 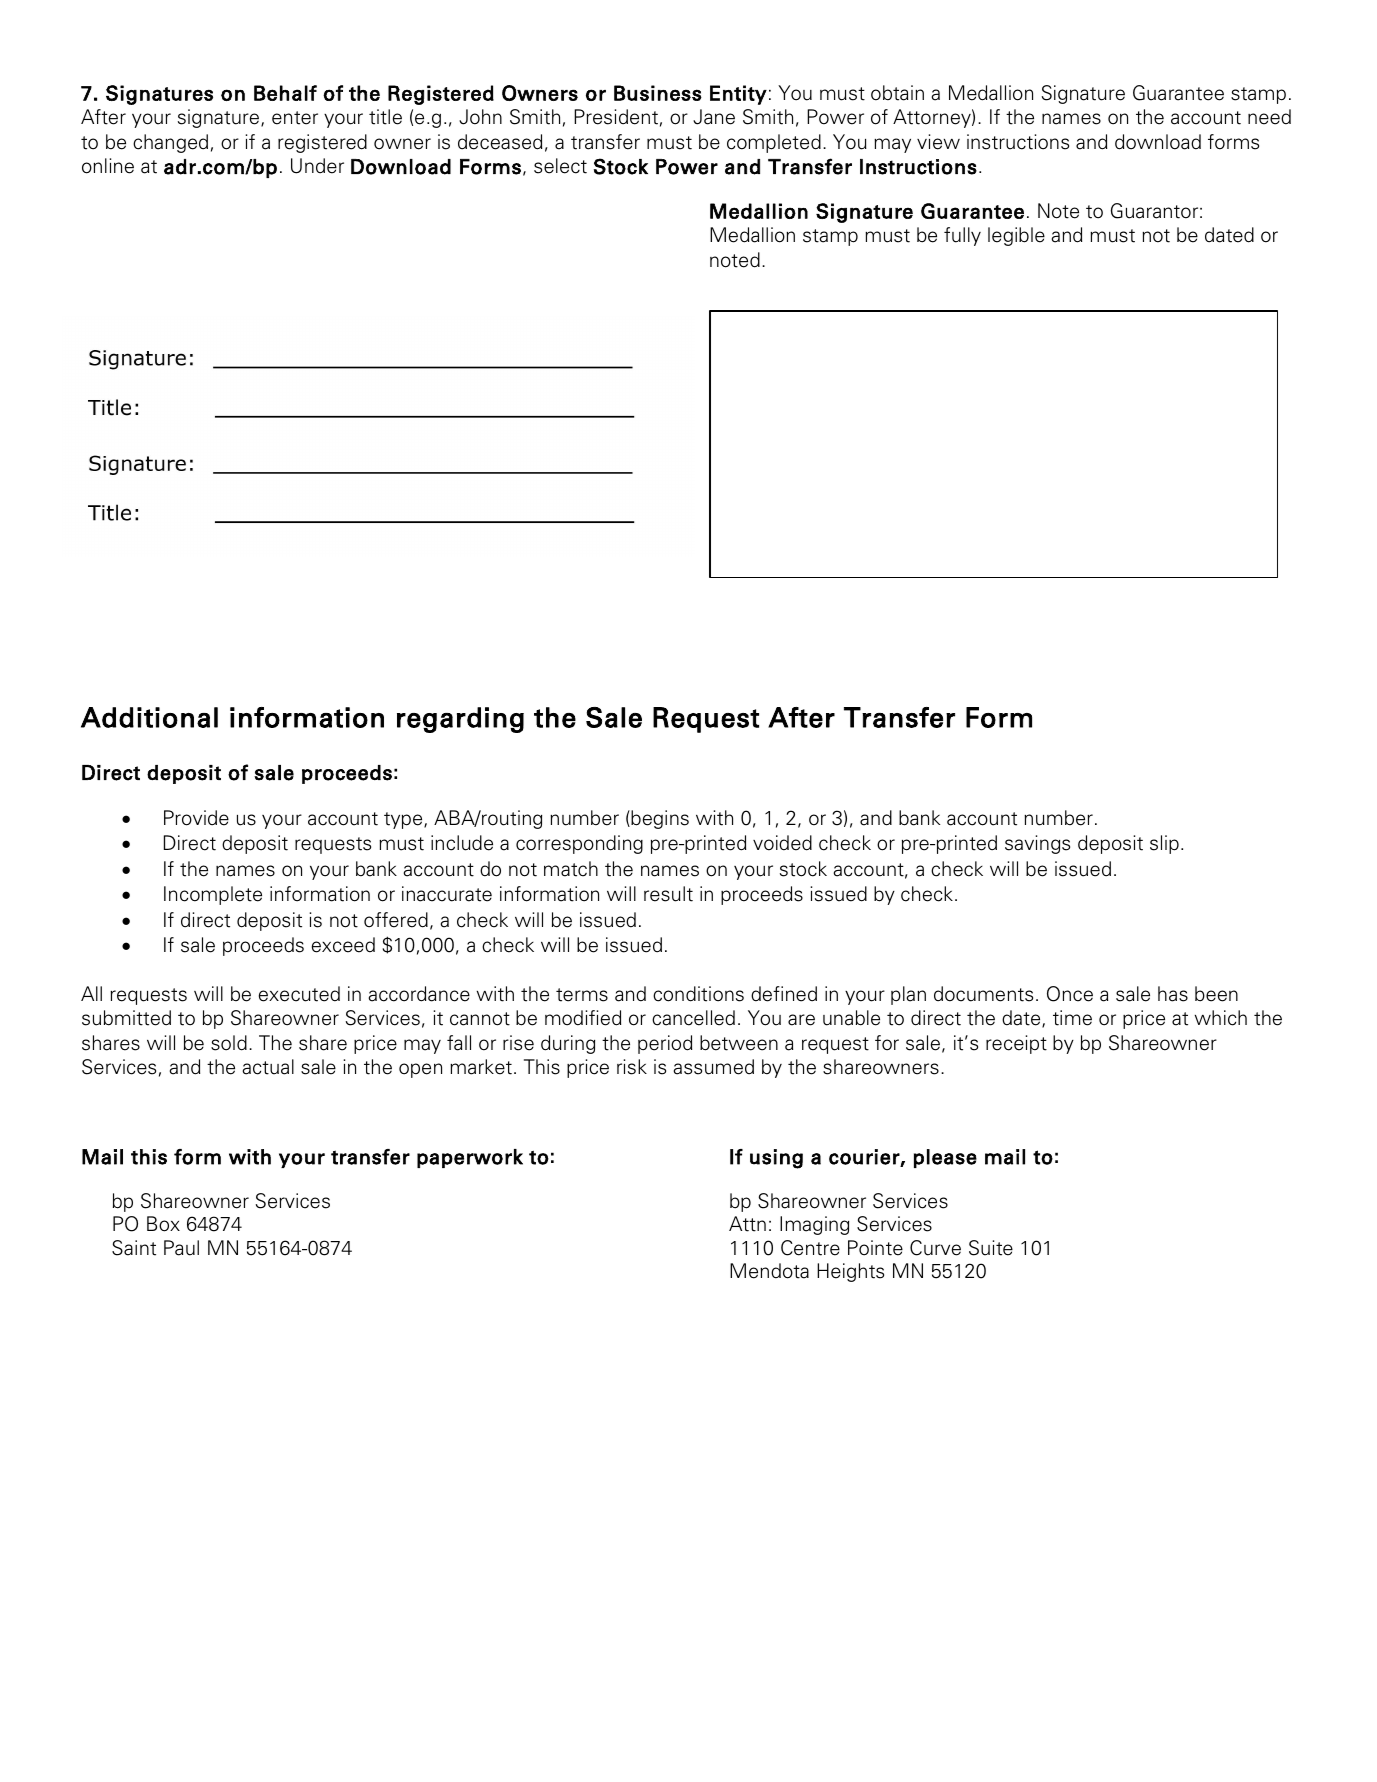 I want to click on has, so click(x=1173, y=994).
